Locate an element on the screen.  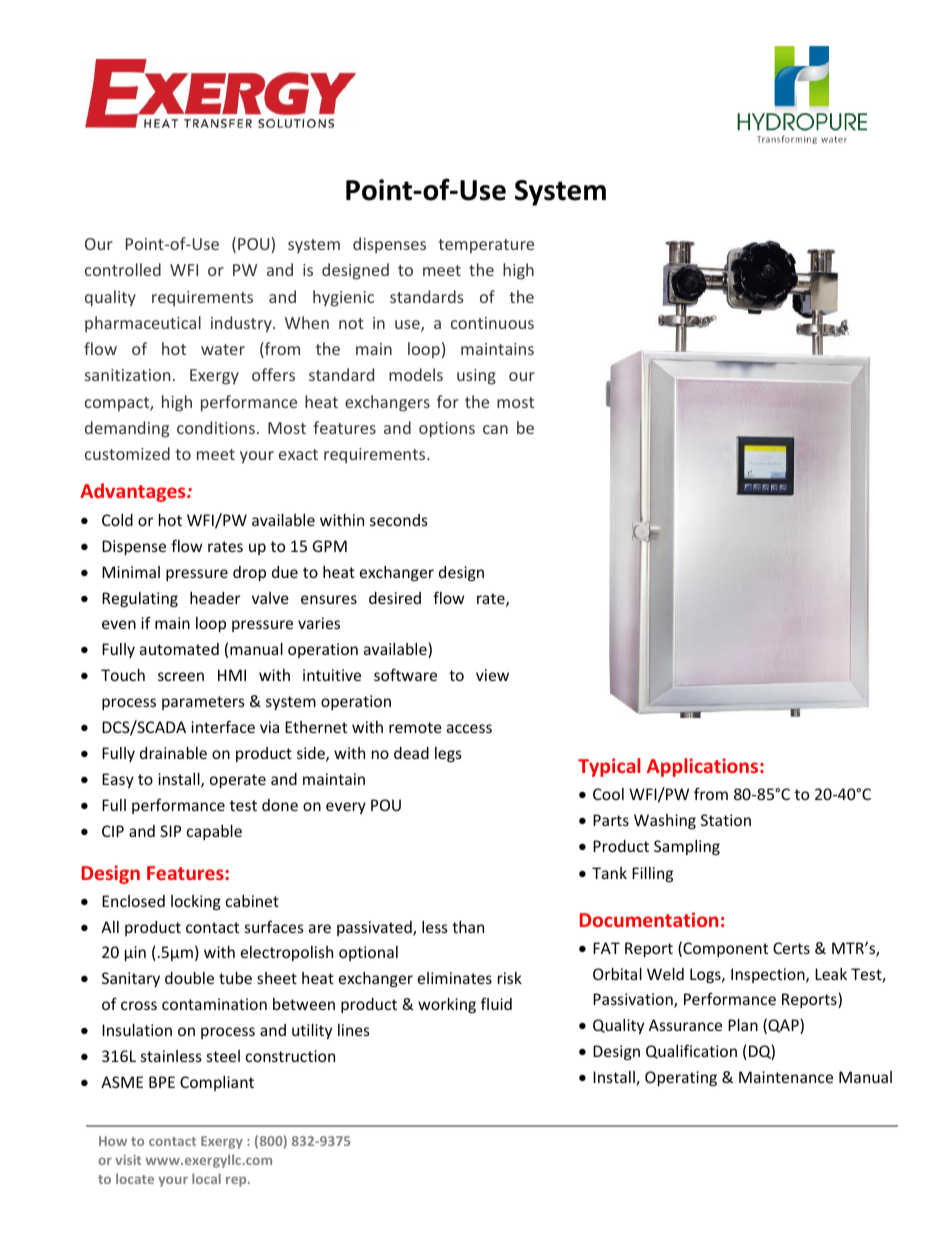
lines is located at coordinates (354, 1030).
